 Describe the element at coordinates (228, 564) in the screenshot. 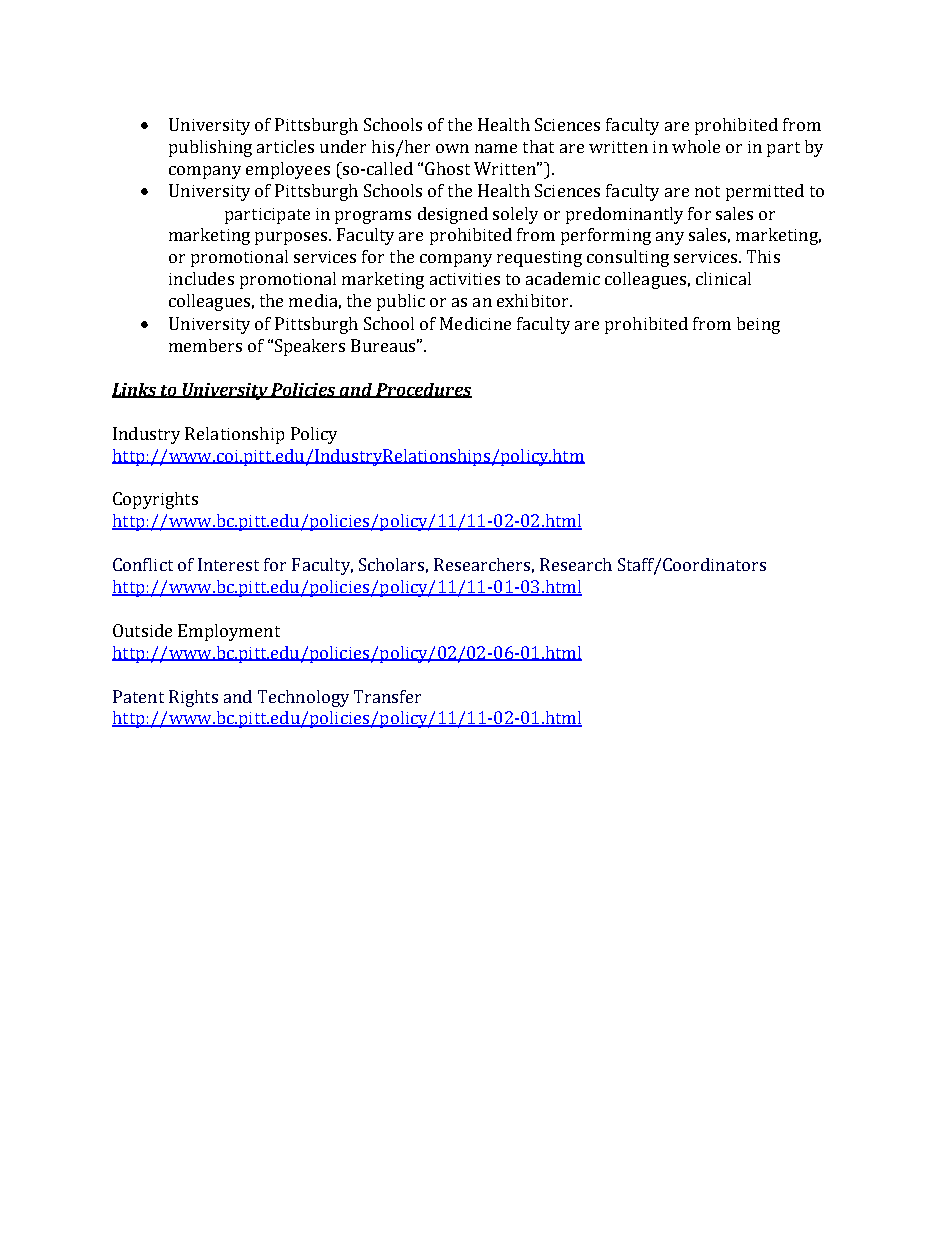

I see `Interest` at that location.
